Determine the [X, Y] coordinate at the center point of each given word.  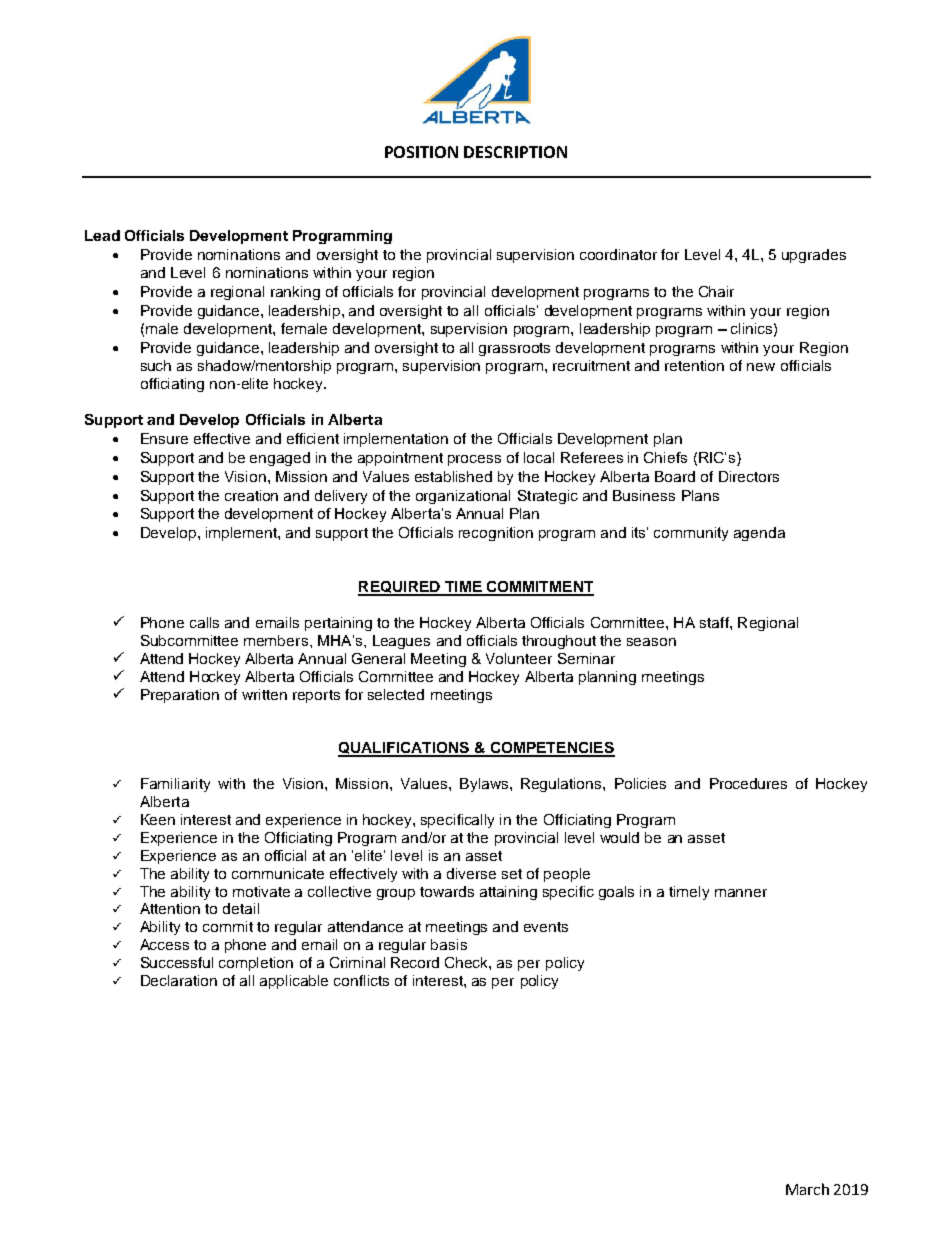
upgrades [814, 256]
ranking [295, 293]
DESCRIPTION [515, 152]
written [264, 694]
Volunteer [519, 658]
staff [715, 622]
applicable [294, 982]
